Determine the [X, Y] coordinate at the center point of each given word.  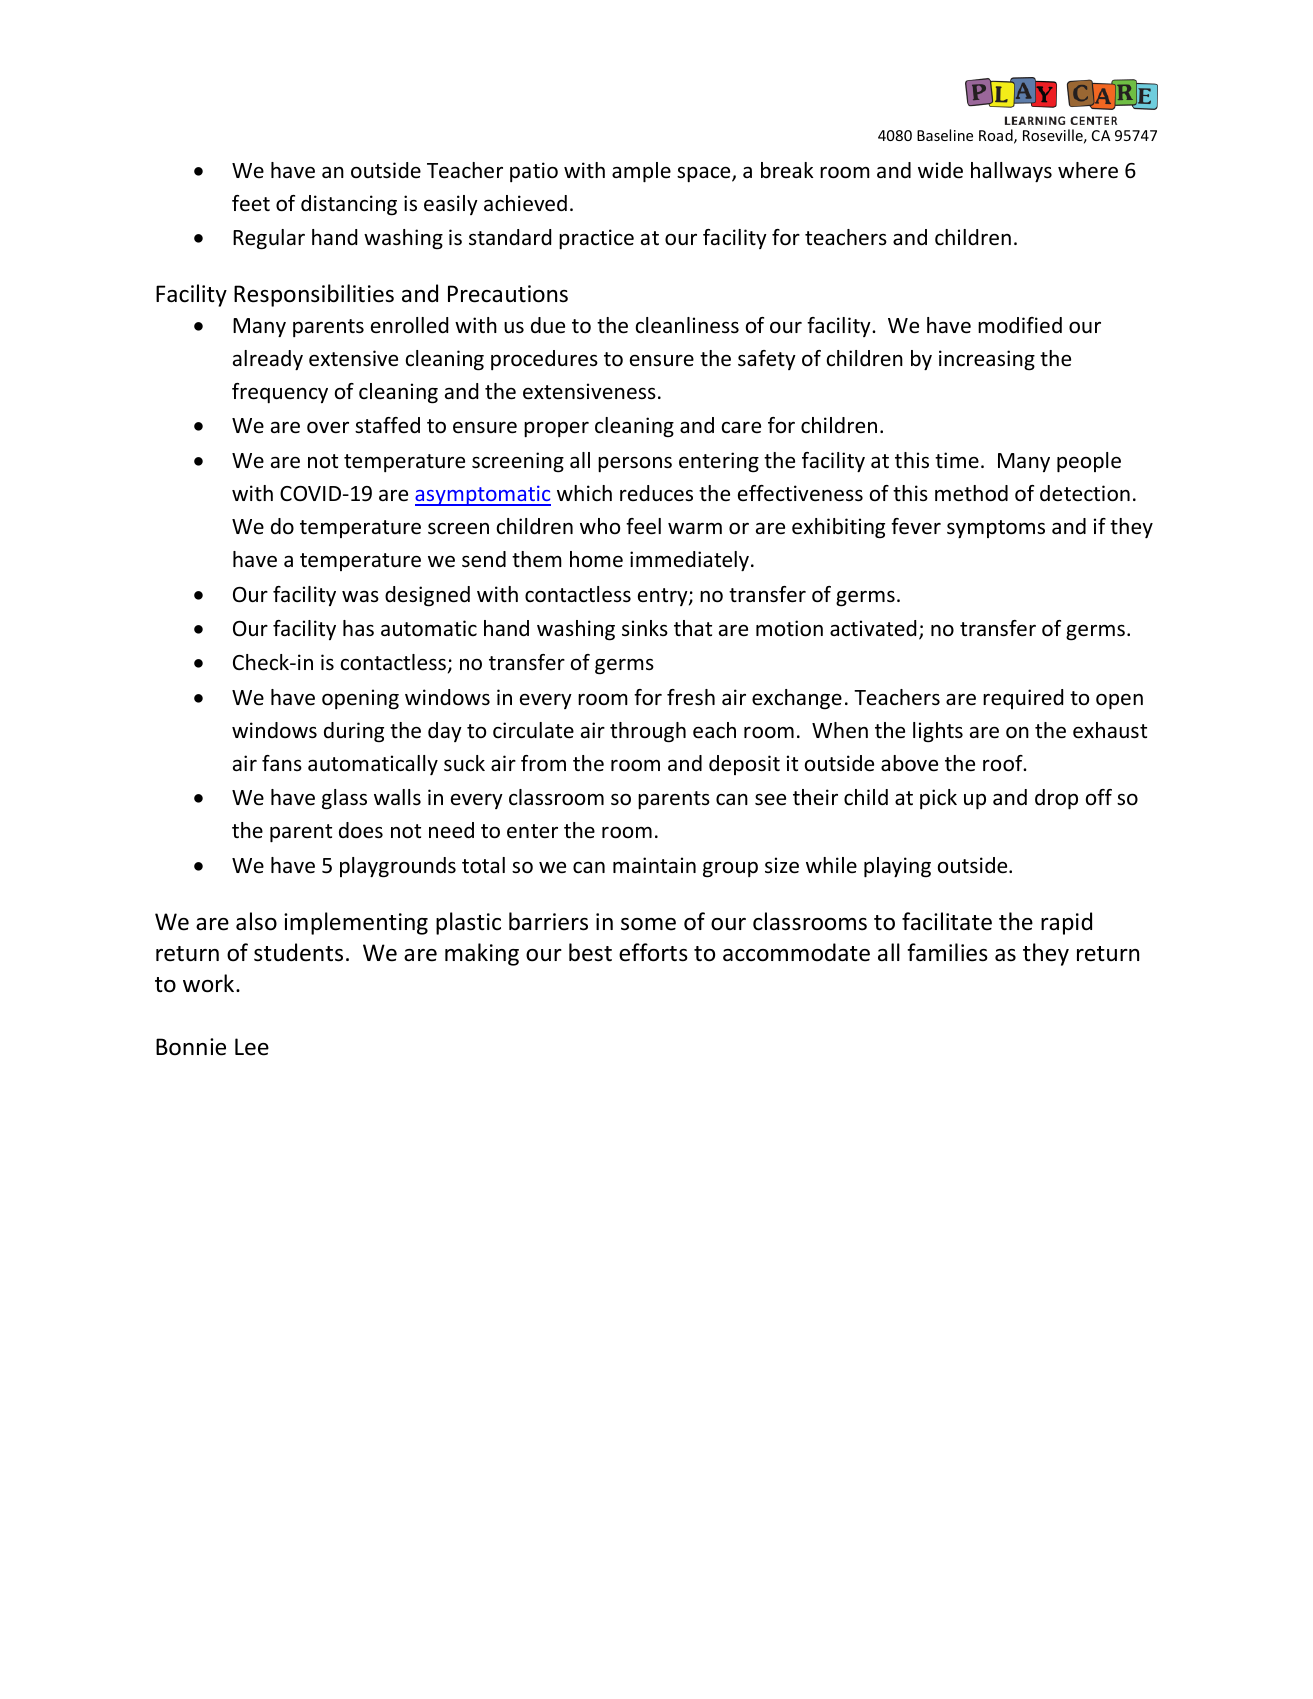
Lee [252, 1047]
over [328, 427]
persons [635, 464]
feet [251, 203]
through [648, 732]
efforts [653, 952]
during [354, 732]
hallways [1011, 172]
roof [1004, 763]
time [957, 460]
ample [641, 172]
